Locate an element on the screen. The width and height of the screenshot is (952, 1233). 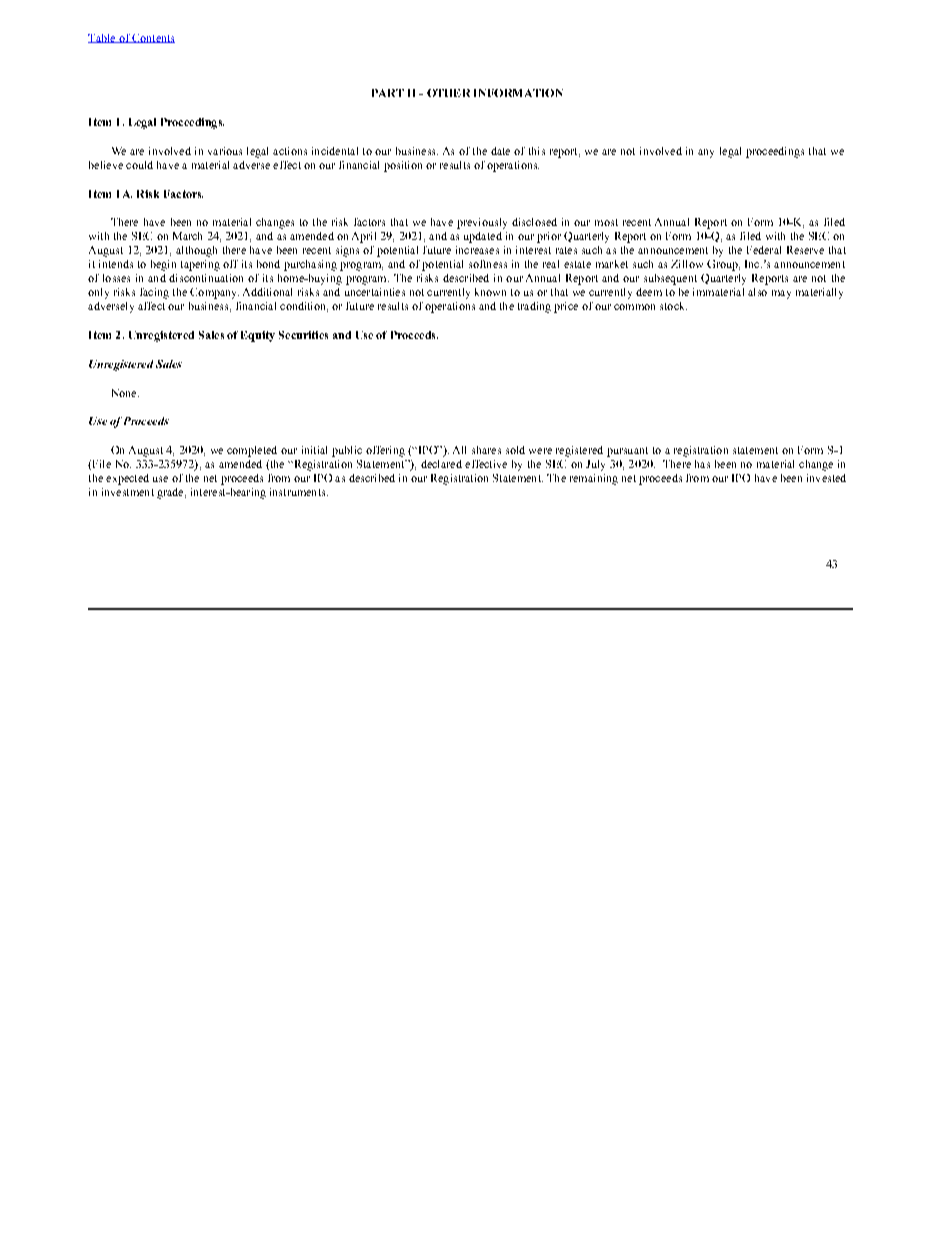
stock is located at coordinates (673, 306).
